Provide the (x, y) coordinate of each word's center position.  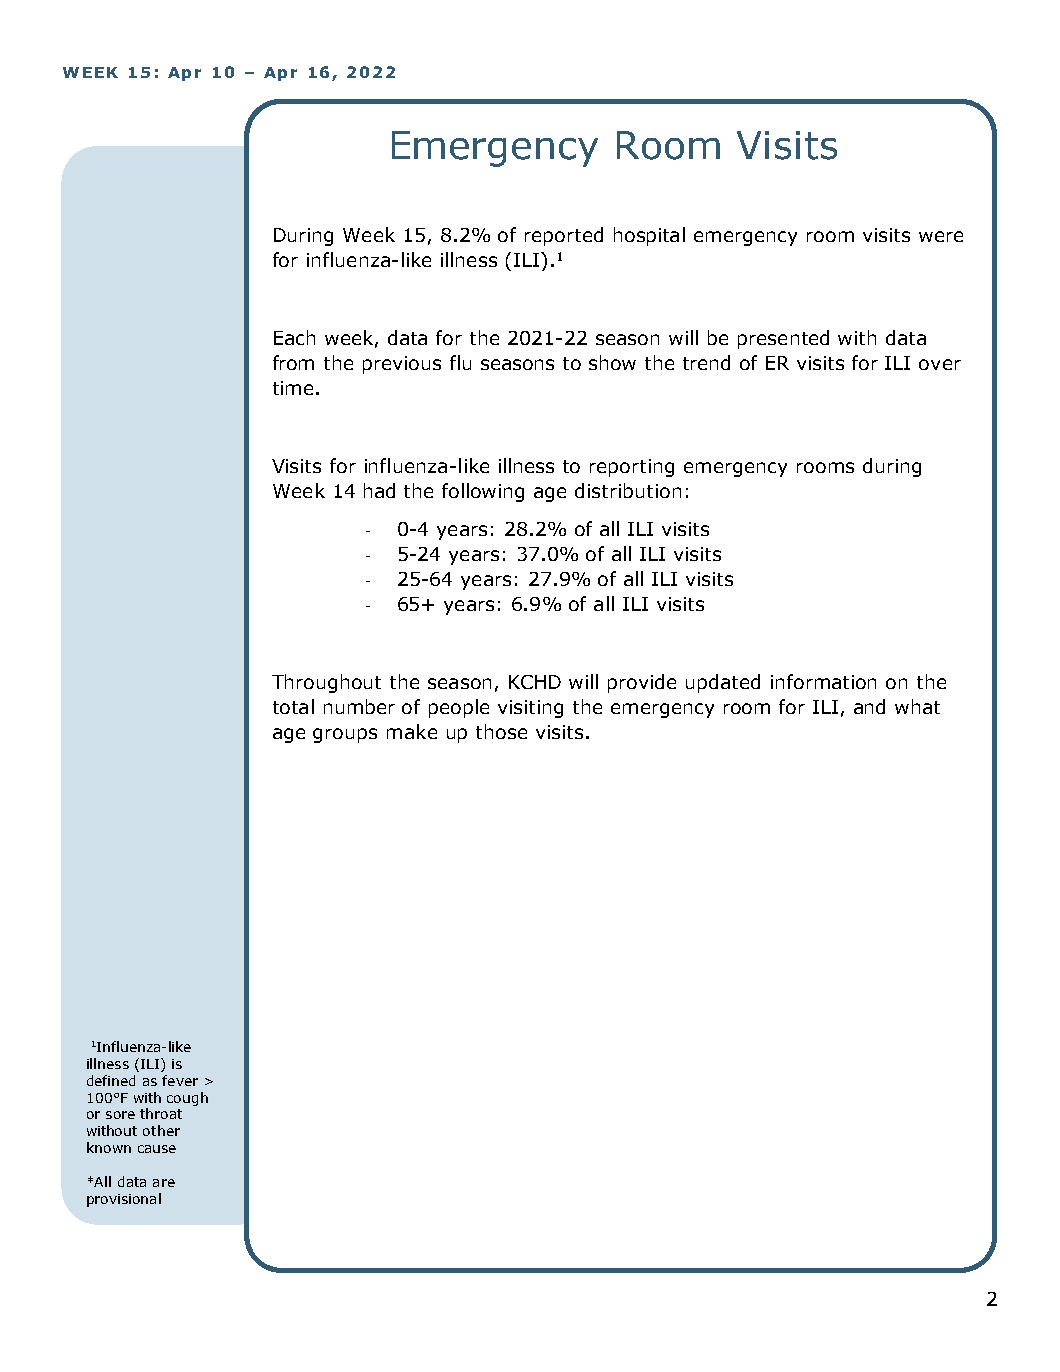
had (379, 490)
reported (564, 236)
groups (345, 735)
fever (180, 1080)
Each (294, 337)
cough (187, 1099)
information (823, 681)
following (483, 492)
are (164, 1183)
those (501, 731)
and (869, 706)
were (941, 236)
